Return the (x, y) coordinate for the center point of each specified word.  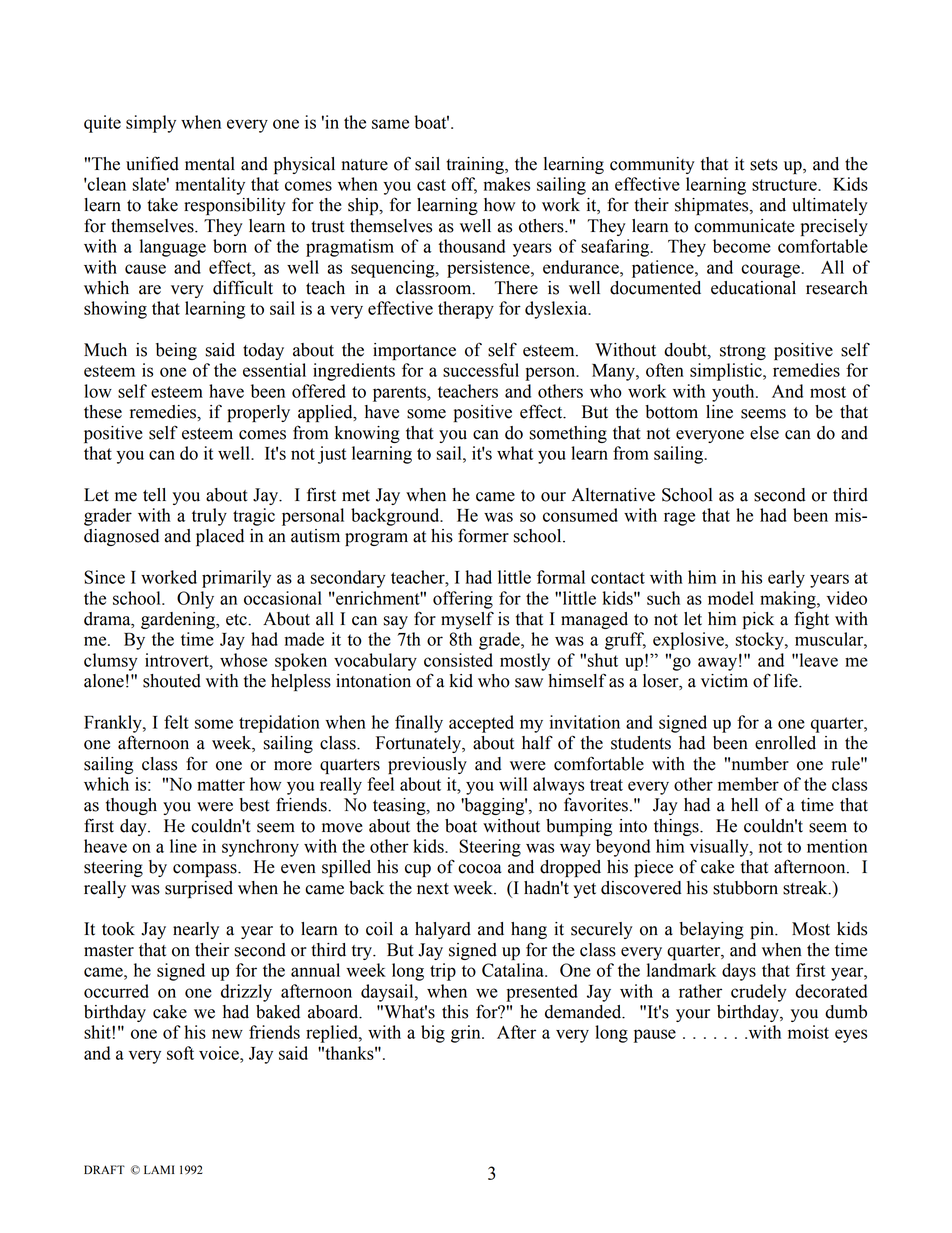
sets (764, 165)
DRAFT (104, 1169)
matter (221, 785)
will (513, 784)
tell (154, 495)
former (483, 536)
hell (744, 805)
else (764, 433)
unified (152, 163)
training (476, 165)
